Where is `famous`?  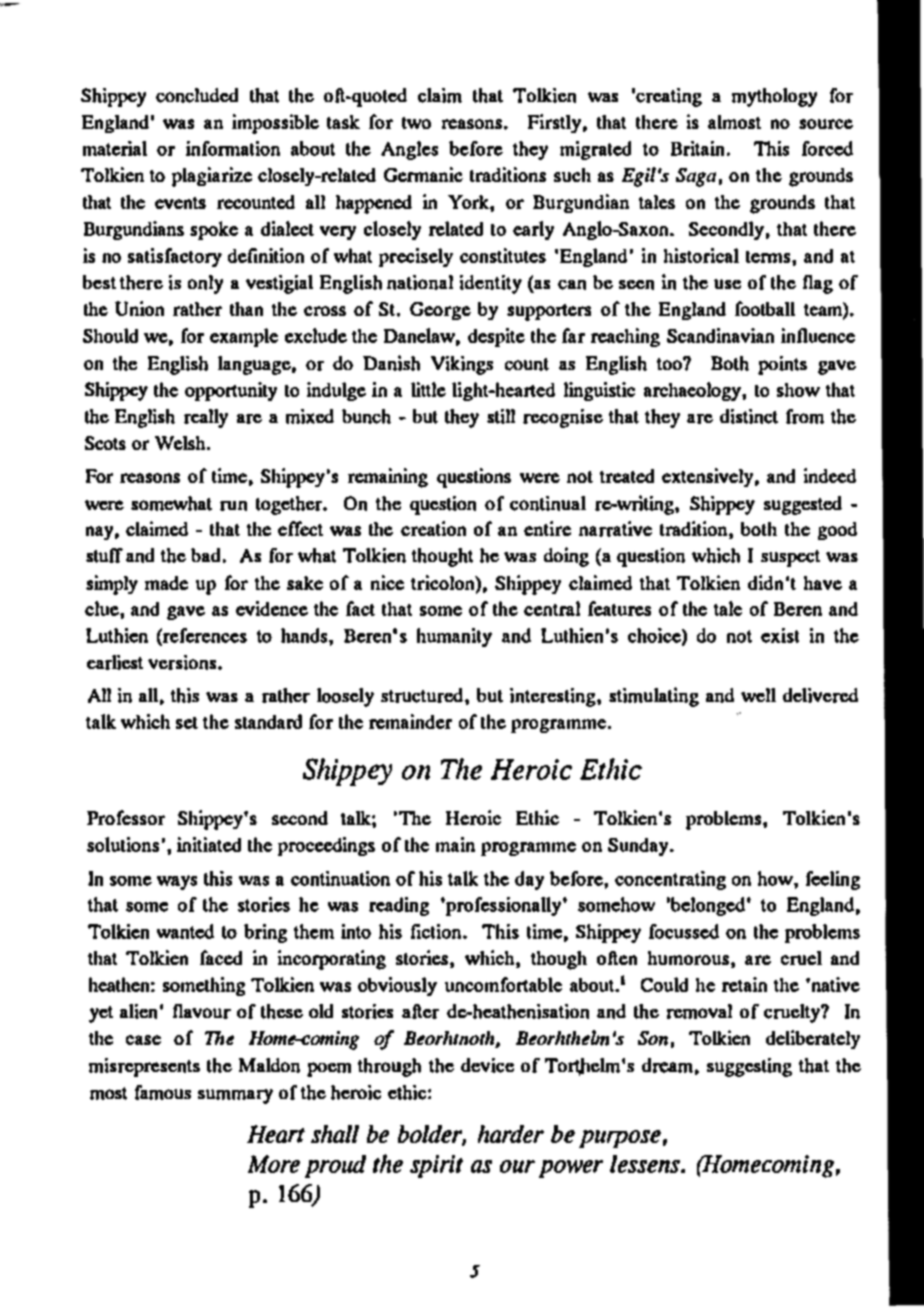
famous is located at coordinates (163, 1092).
